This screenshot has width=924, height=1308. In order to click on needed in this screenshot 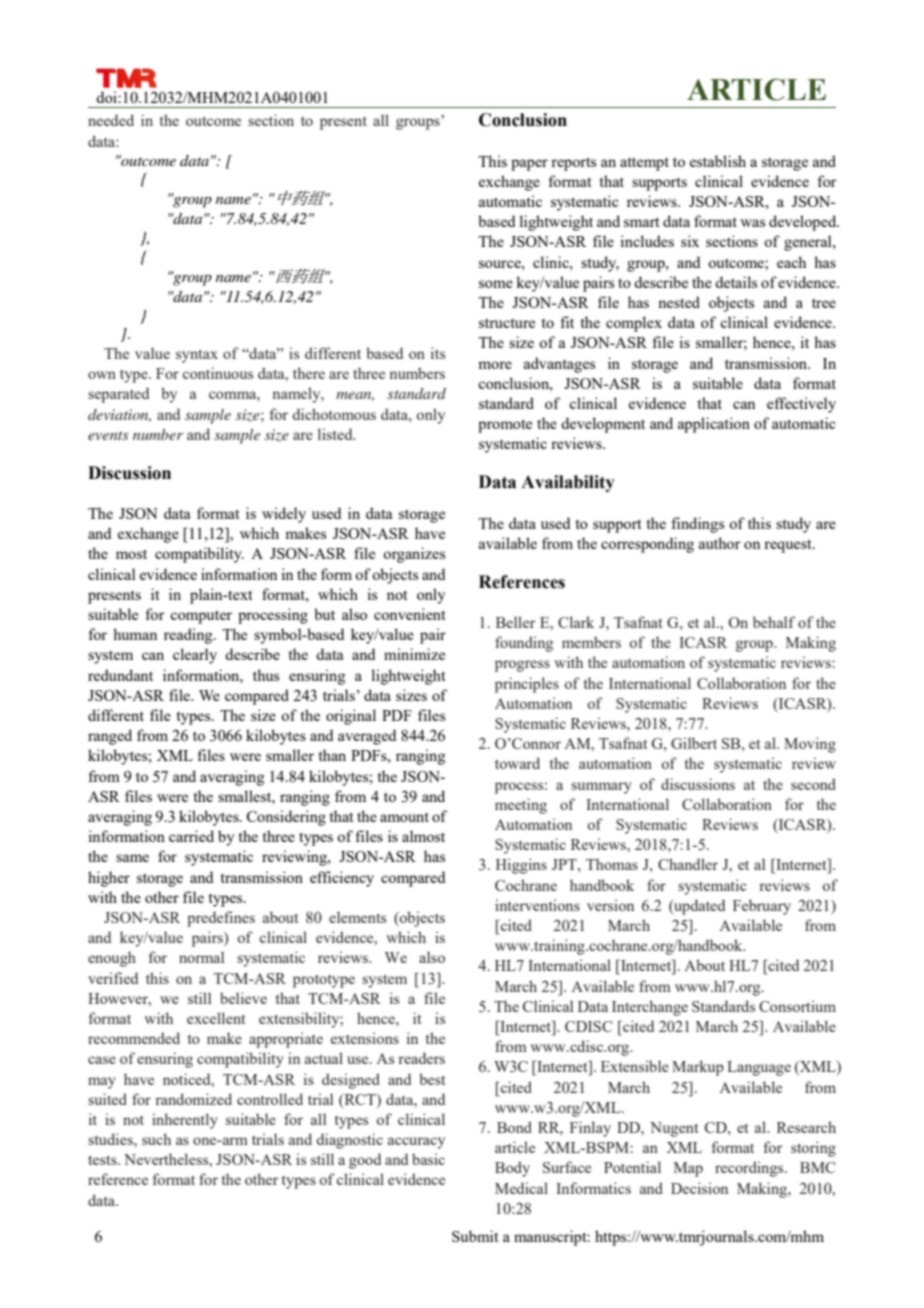, I will do `click(111, 120)`.
